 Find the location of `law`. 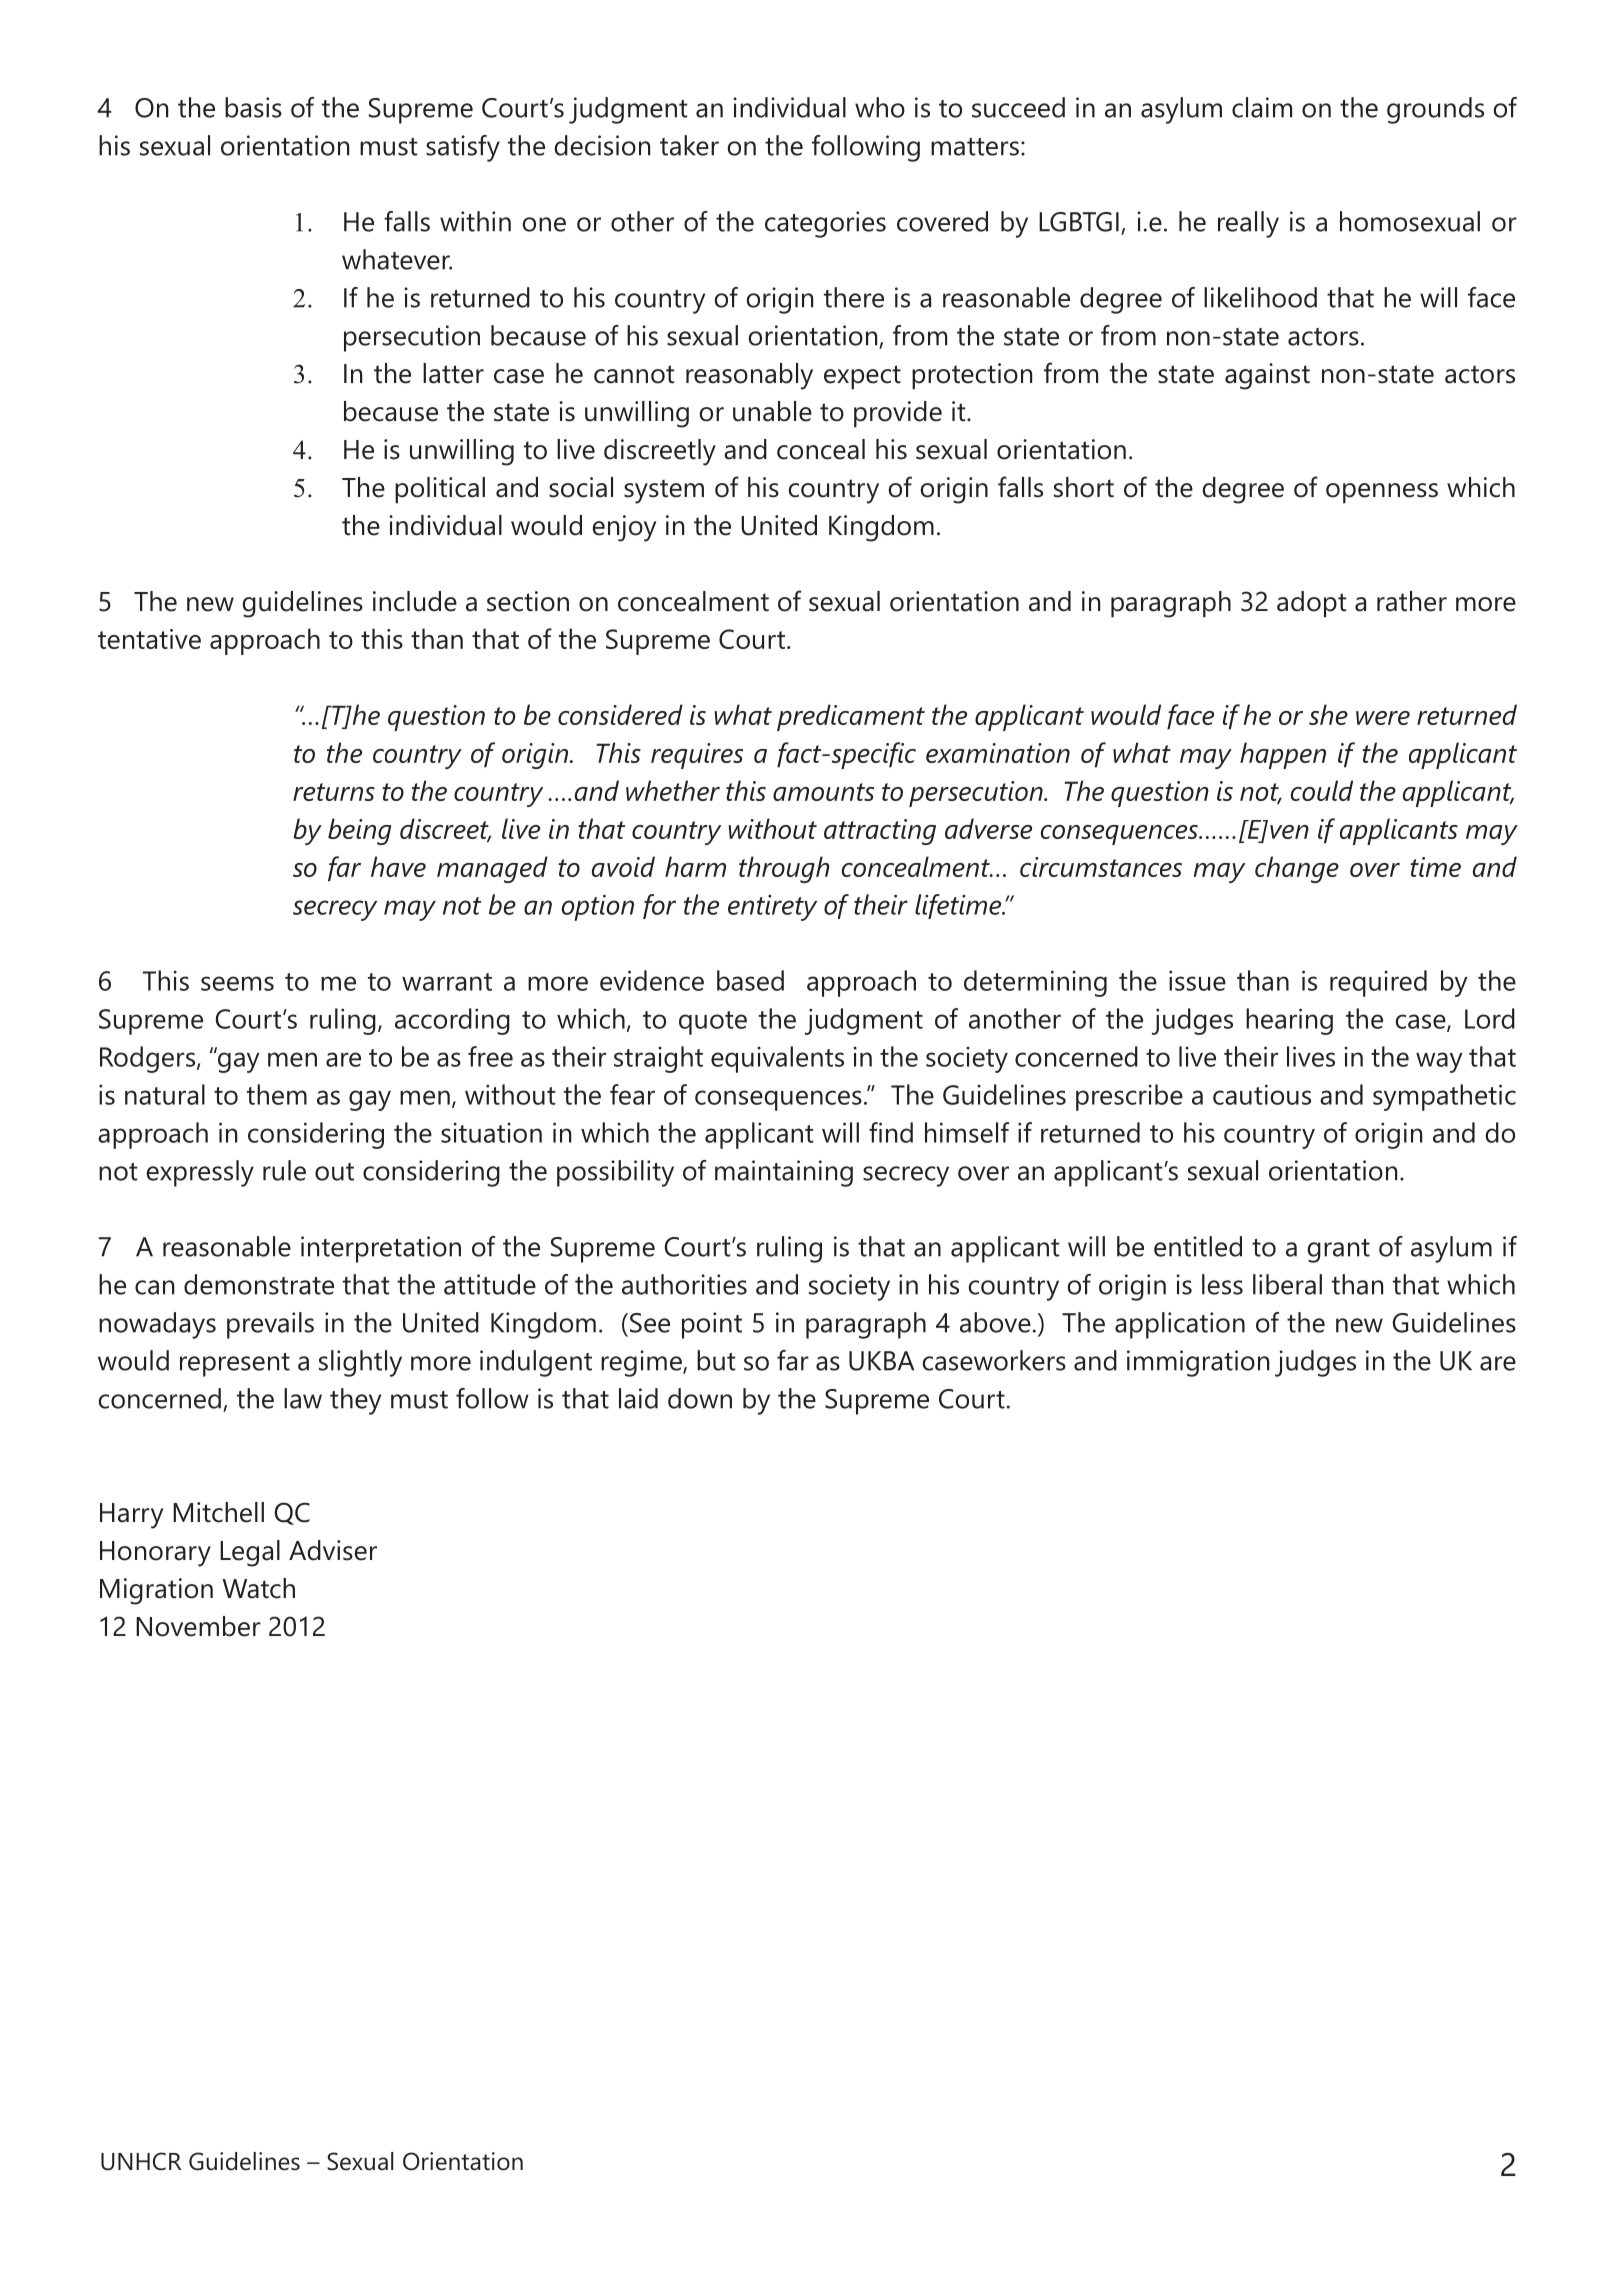

law is located at coordinates (303, 1398).
